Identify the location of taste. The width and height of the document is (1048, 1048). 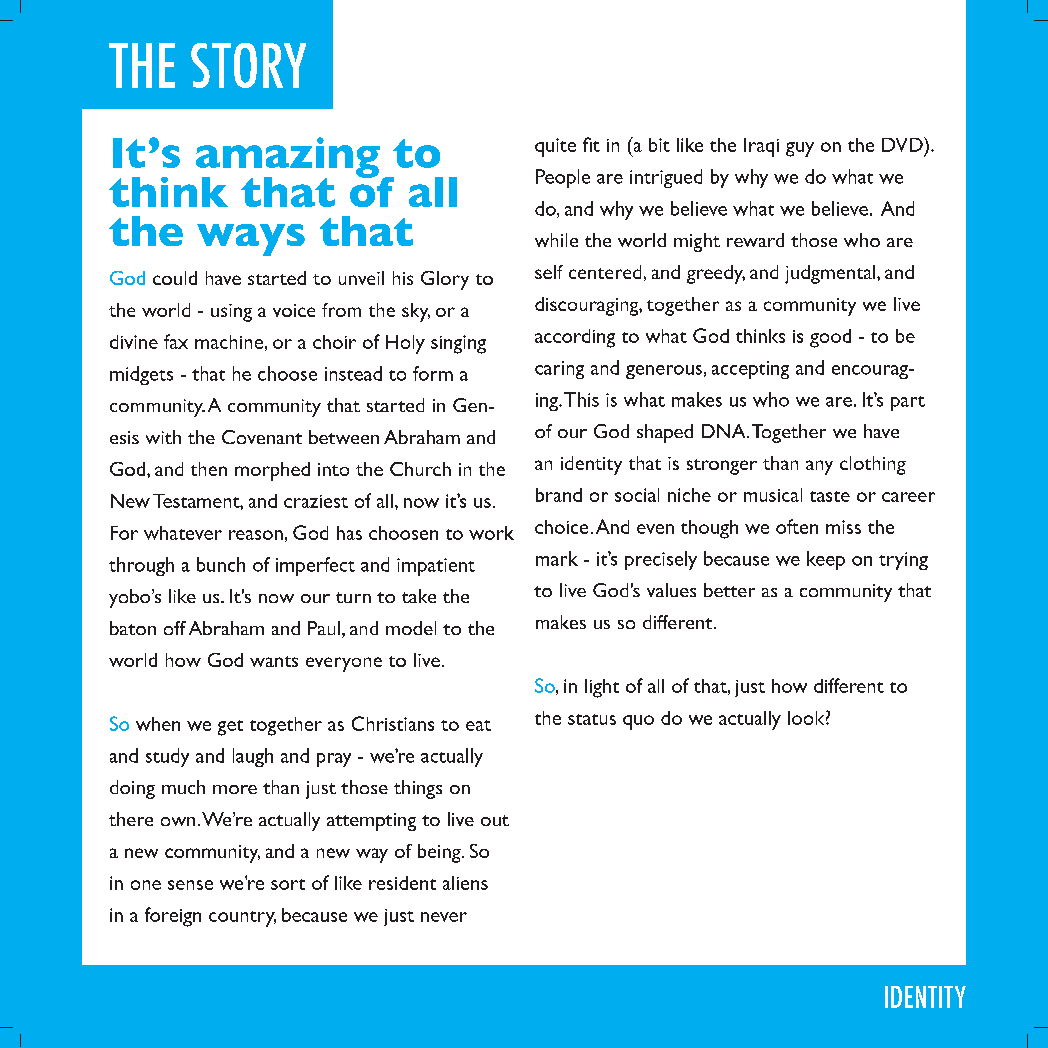
(830, 496).
